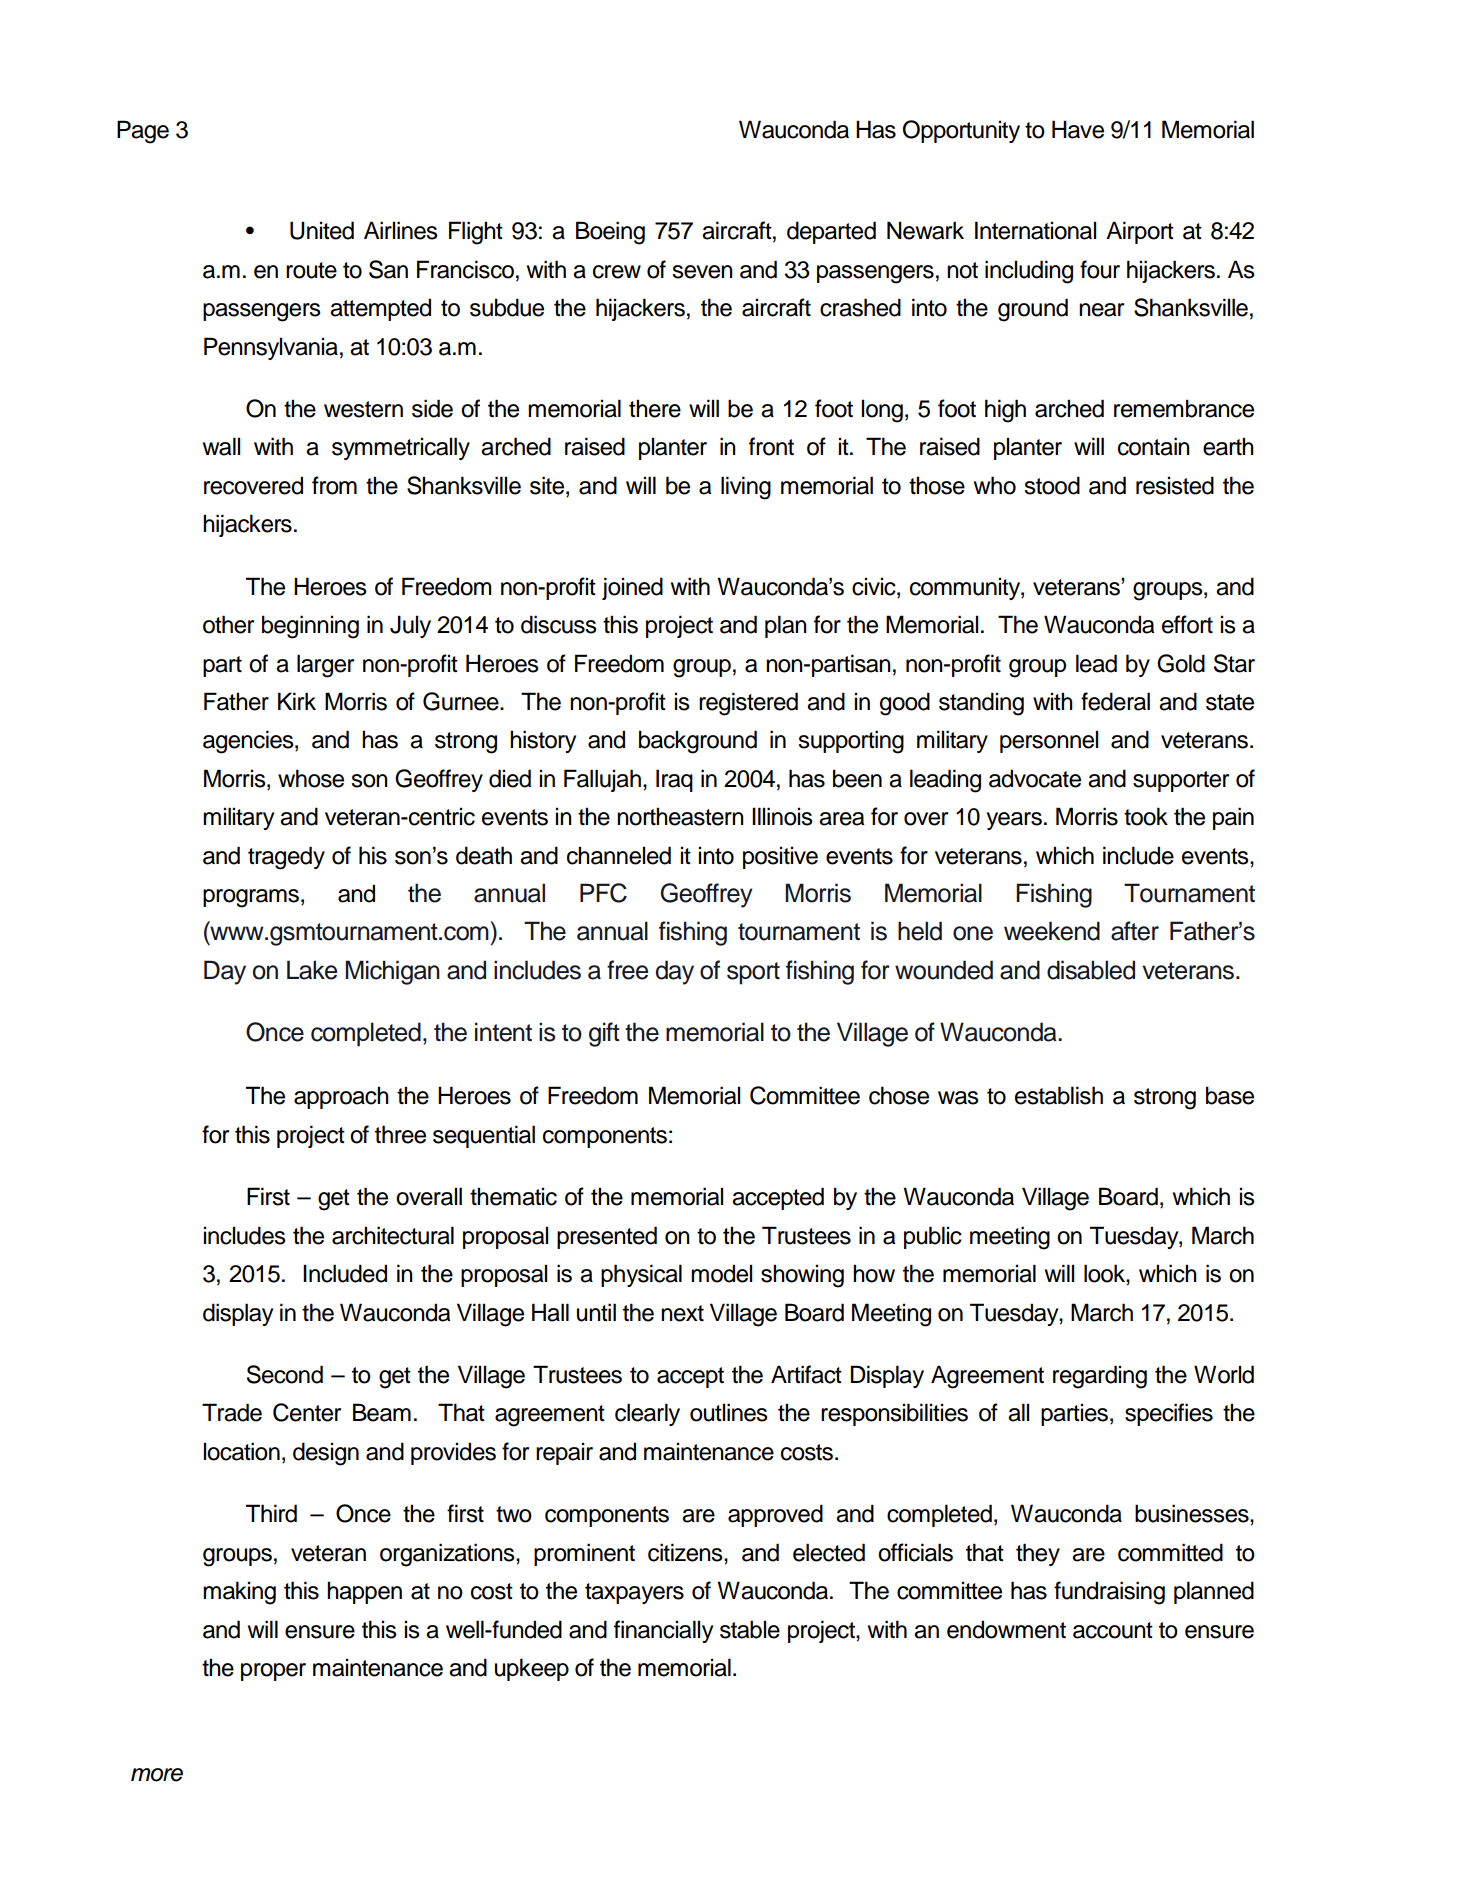 The image size is (1471, 1903). Describe the element at coordinates (610, 233) in the screenshot. I see `Boeing` at that location.
